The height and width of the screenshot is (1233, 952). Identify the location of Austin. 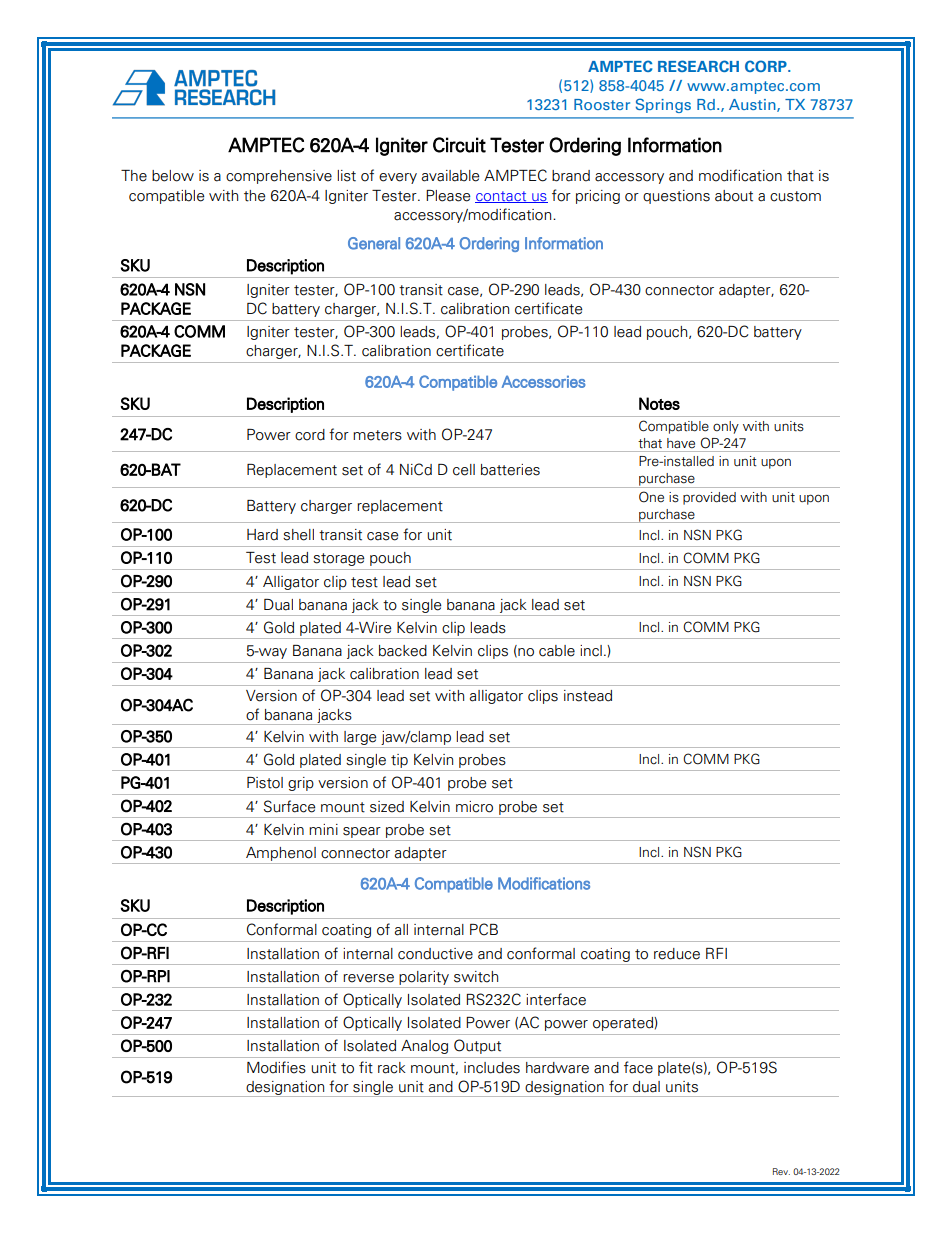
(753, 105).
